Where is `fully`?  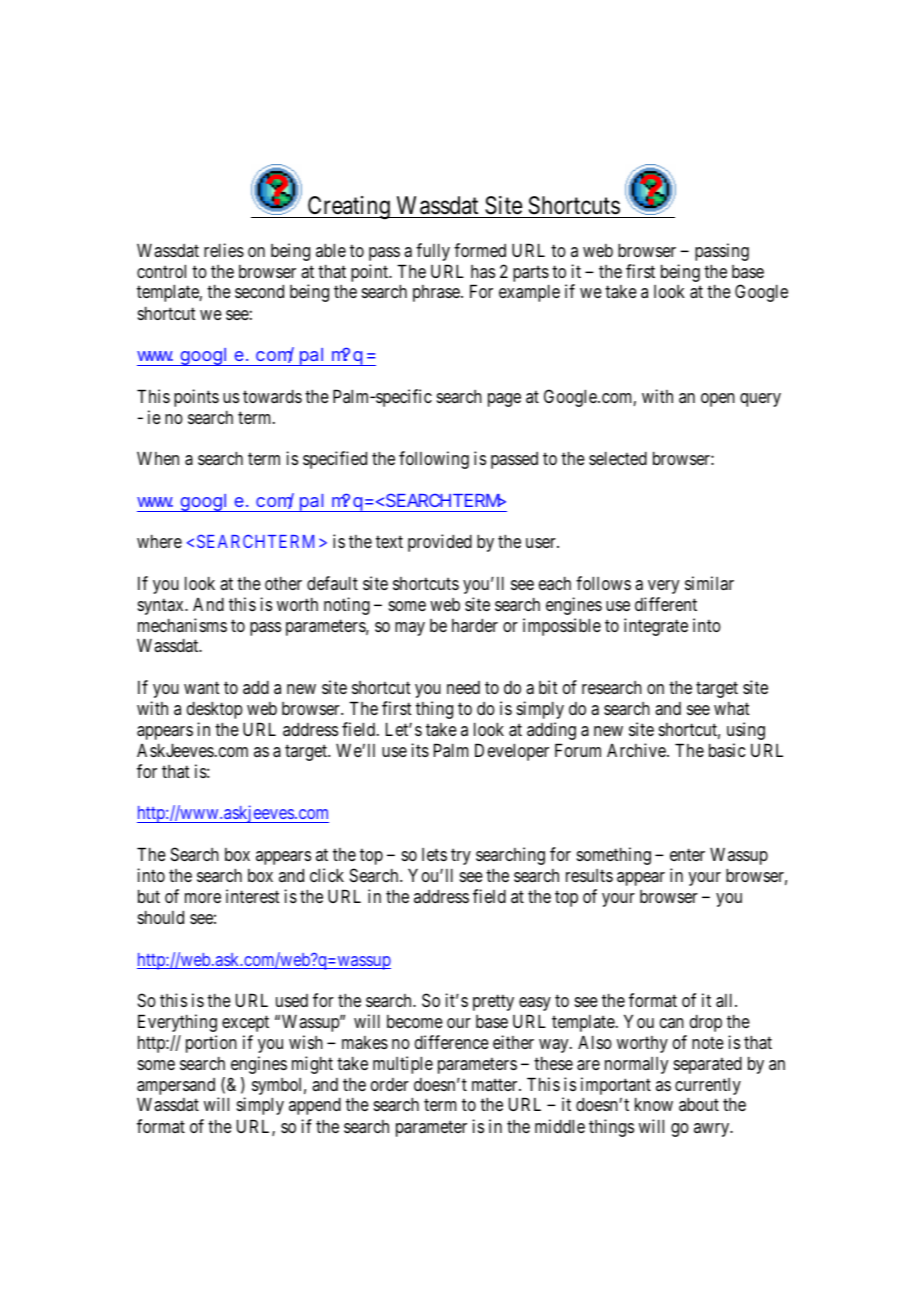
fully is located at coordinates (433, 252).
